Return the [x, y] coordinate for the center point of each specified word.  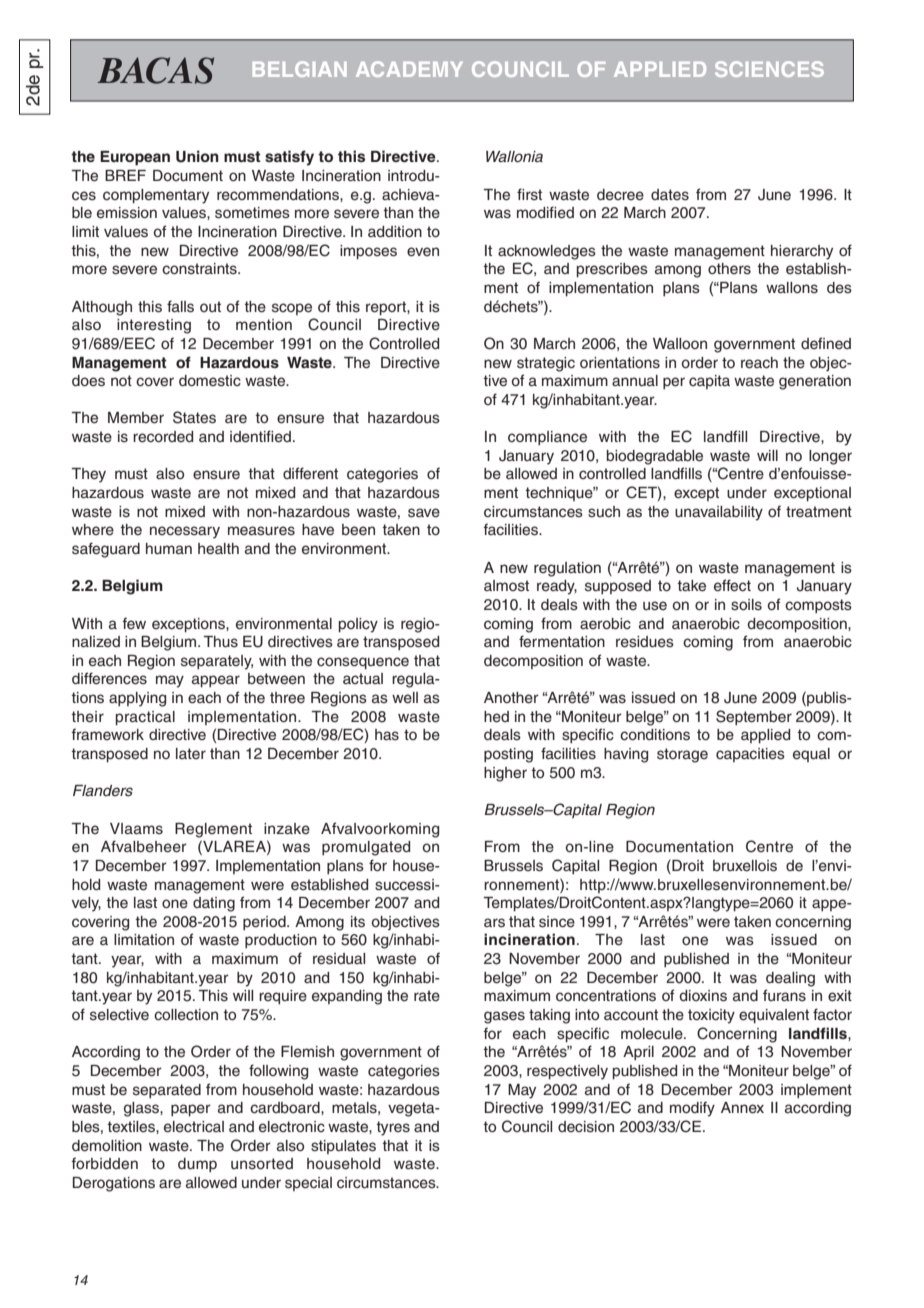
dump [197, 1165]
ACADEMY [409, 69]
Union [197, 156]
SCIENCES [769, 69]
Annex [742, 1108]
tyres [393, 1128]
